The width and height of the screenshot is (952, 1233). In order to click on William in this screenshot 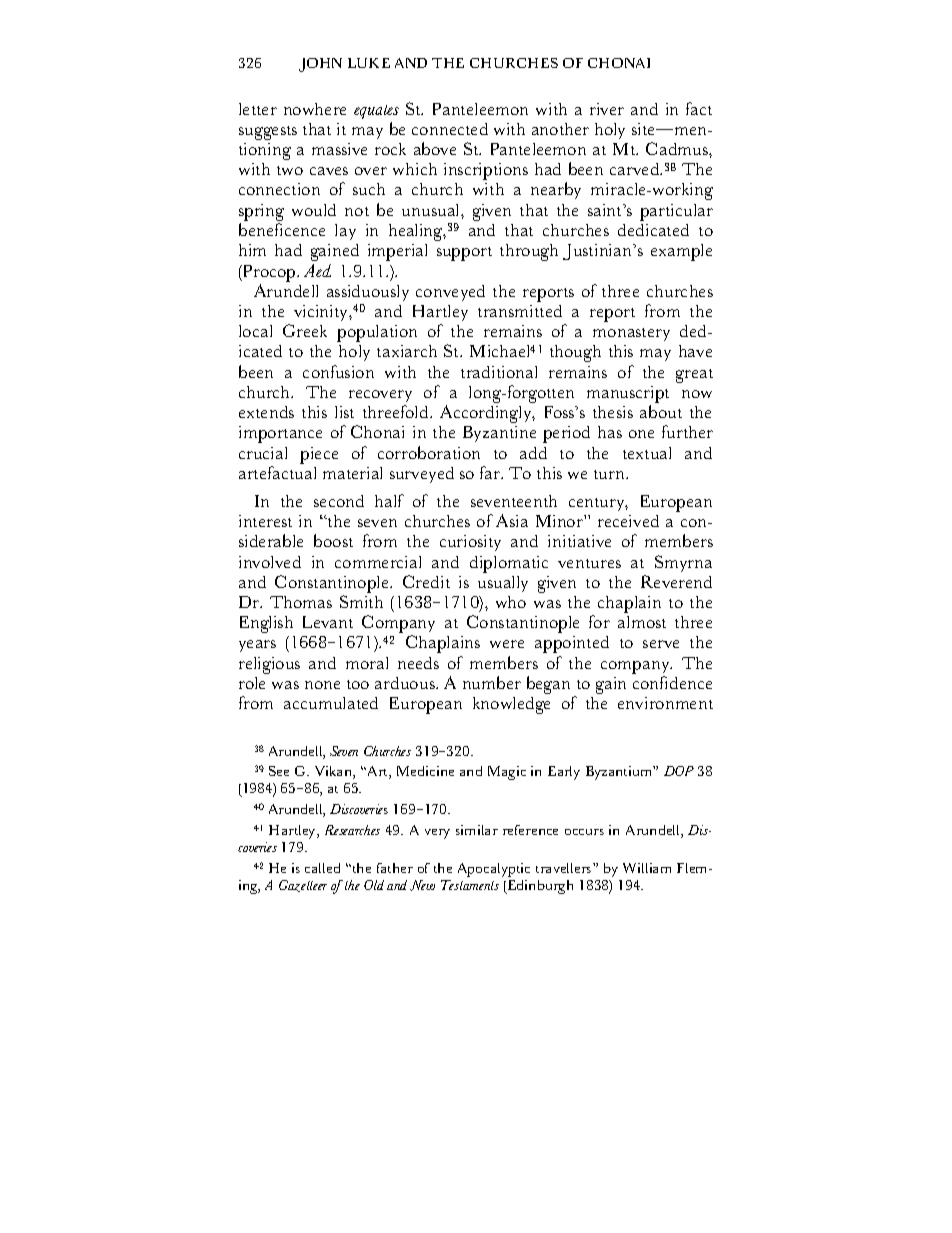, I will do `click(647, 868)`.
